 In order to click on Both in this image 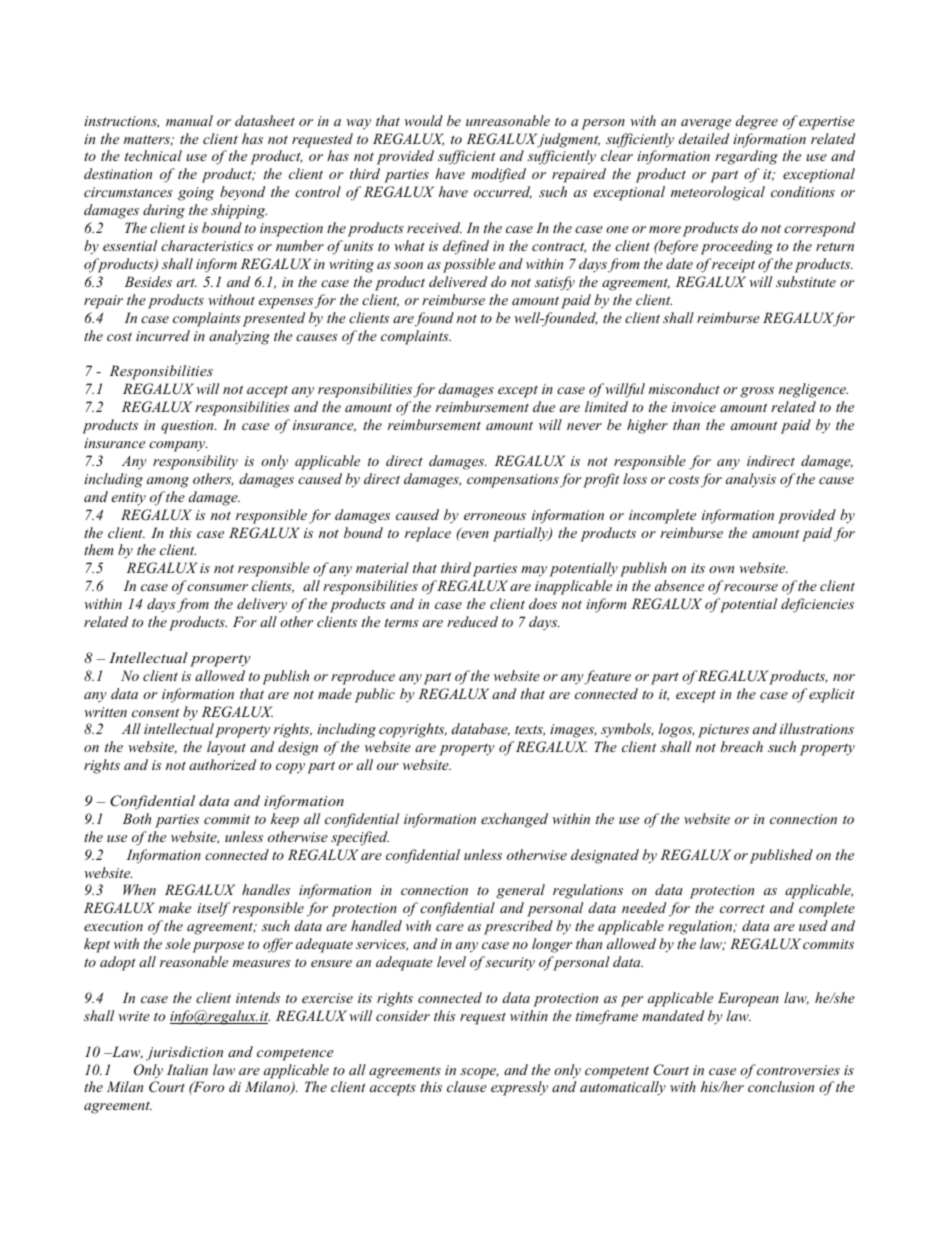, I will do `click(137, 818)`.
